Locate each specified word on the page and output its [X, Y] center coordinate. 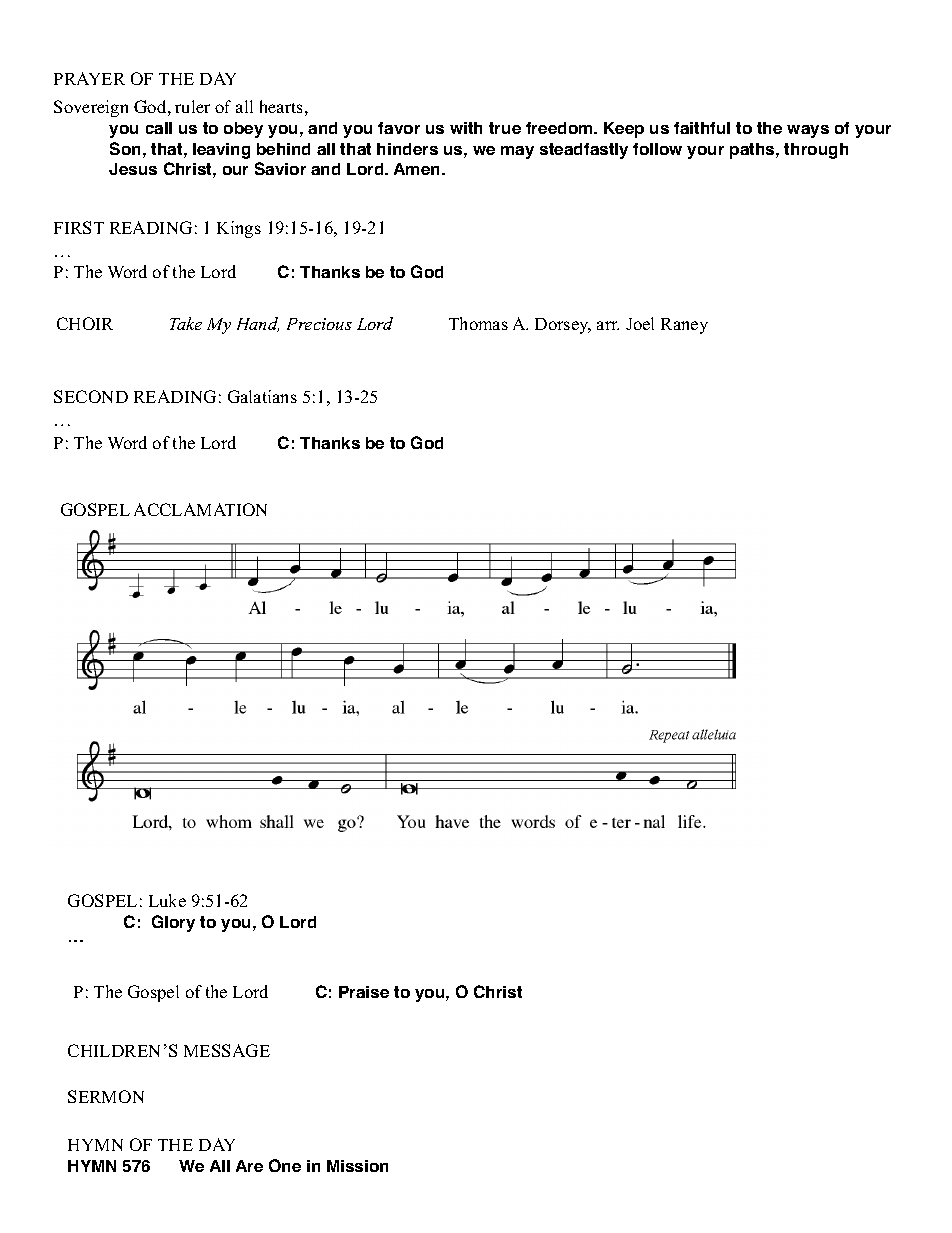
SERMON [106, 1096]
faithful [702, 128]
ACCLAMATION [200, 509]
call [159, 128]
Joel [640, 323]
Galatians [262, 396]
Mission [357, 1166]
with [466, 128]
